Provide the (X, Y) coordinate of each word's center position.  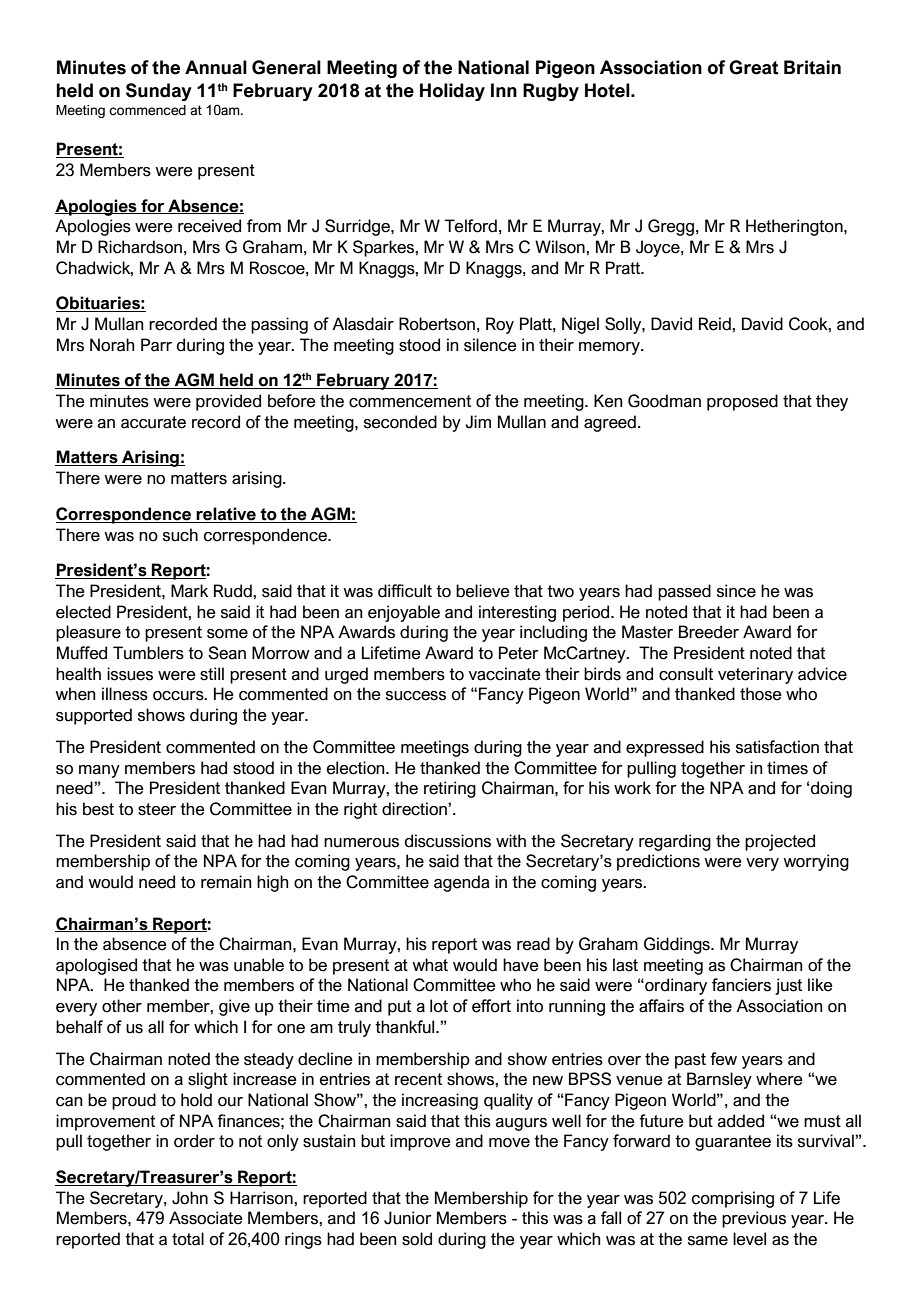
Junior (408, 1218)
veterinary (755, 675)
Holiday (452, 92)
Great (753, 67)
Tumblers (148, 653)
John (190, 1198)
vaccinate (505, 674)
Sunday (159, 92)
